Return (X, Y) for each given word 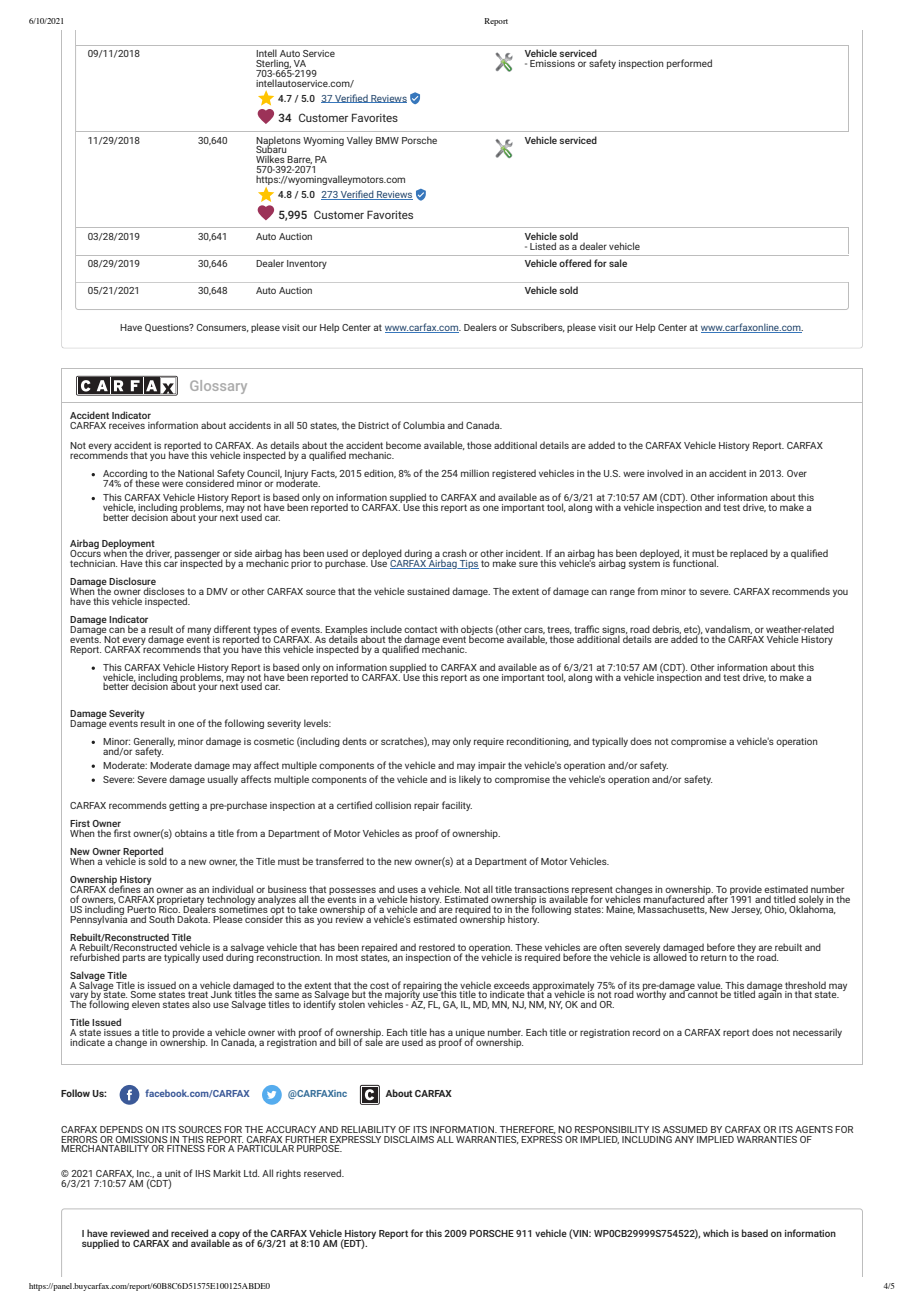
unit (173, 1175)
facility (457, 806)
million (475, 473)
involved (665, 473)
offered (575, 263)
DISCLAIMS (409, 1139)
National (196, 474)
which (716, 1233)
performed (689, 64)
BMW (387, 140)
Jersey (746, 910)
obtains (191, 833)
